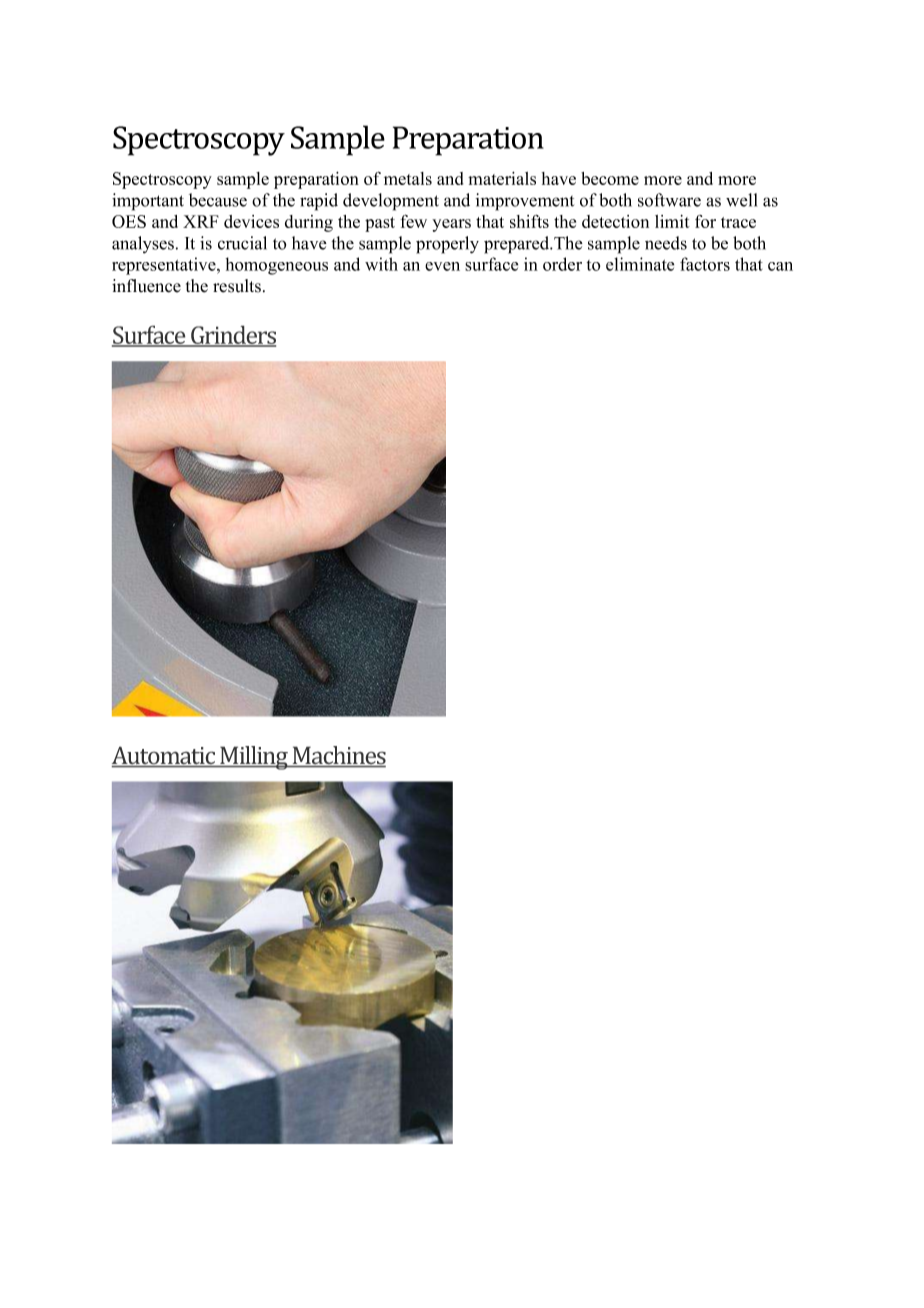  What do you see at coordinates (780, 266) in the document?
I see `can` at bounding box center [780, 266].
